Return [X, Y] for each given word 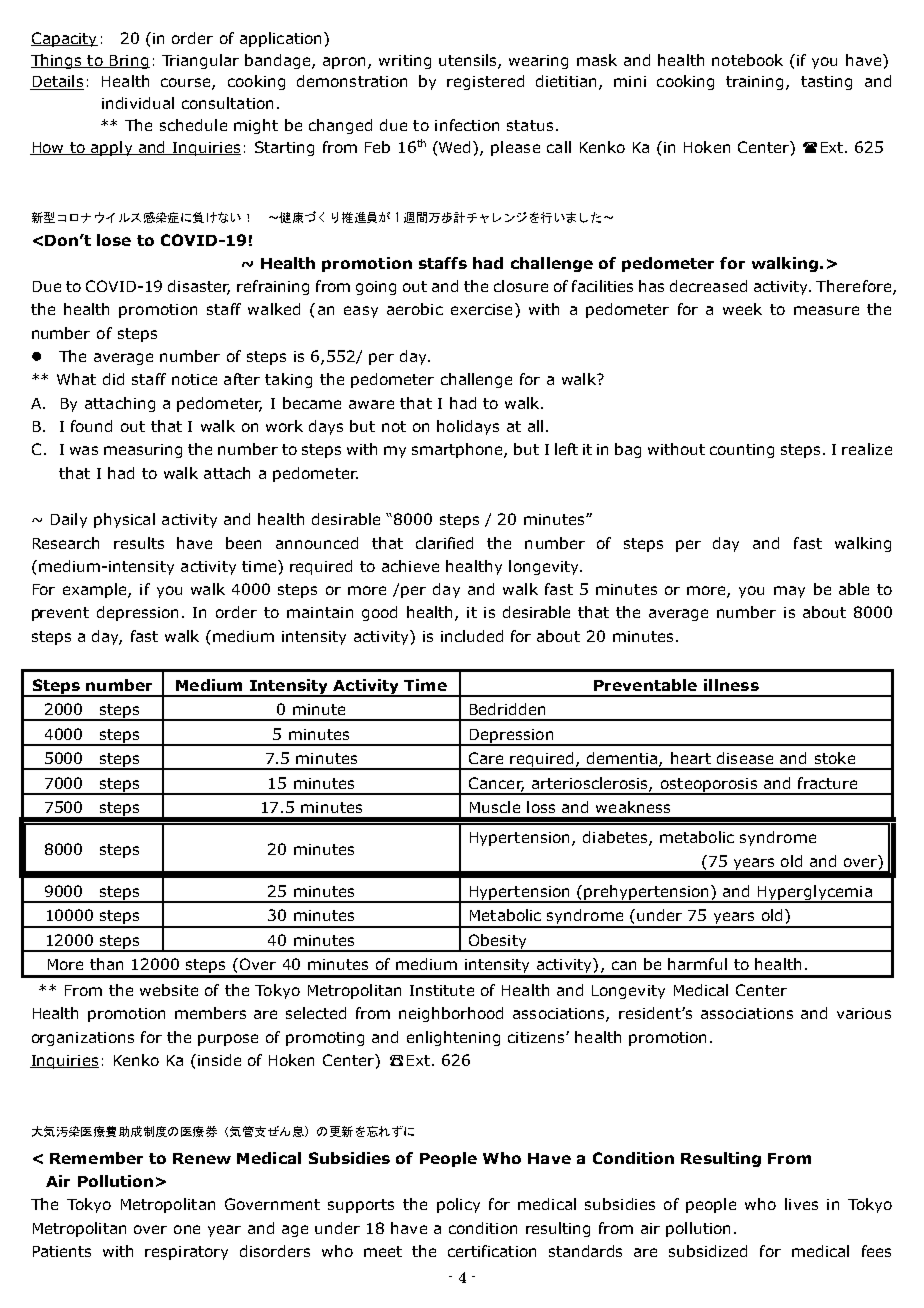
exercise [481, 309]
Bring [128, 62]
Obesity [498, 942]
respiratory [186, 1253]
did [113, 379]
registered [485, 82]
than [106, 964]
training [754, 83]
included [472, 636]
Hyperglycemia [815, 893]
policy [458, 1205]
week [742, 309]
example [96, 590]
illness [731, 685]
